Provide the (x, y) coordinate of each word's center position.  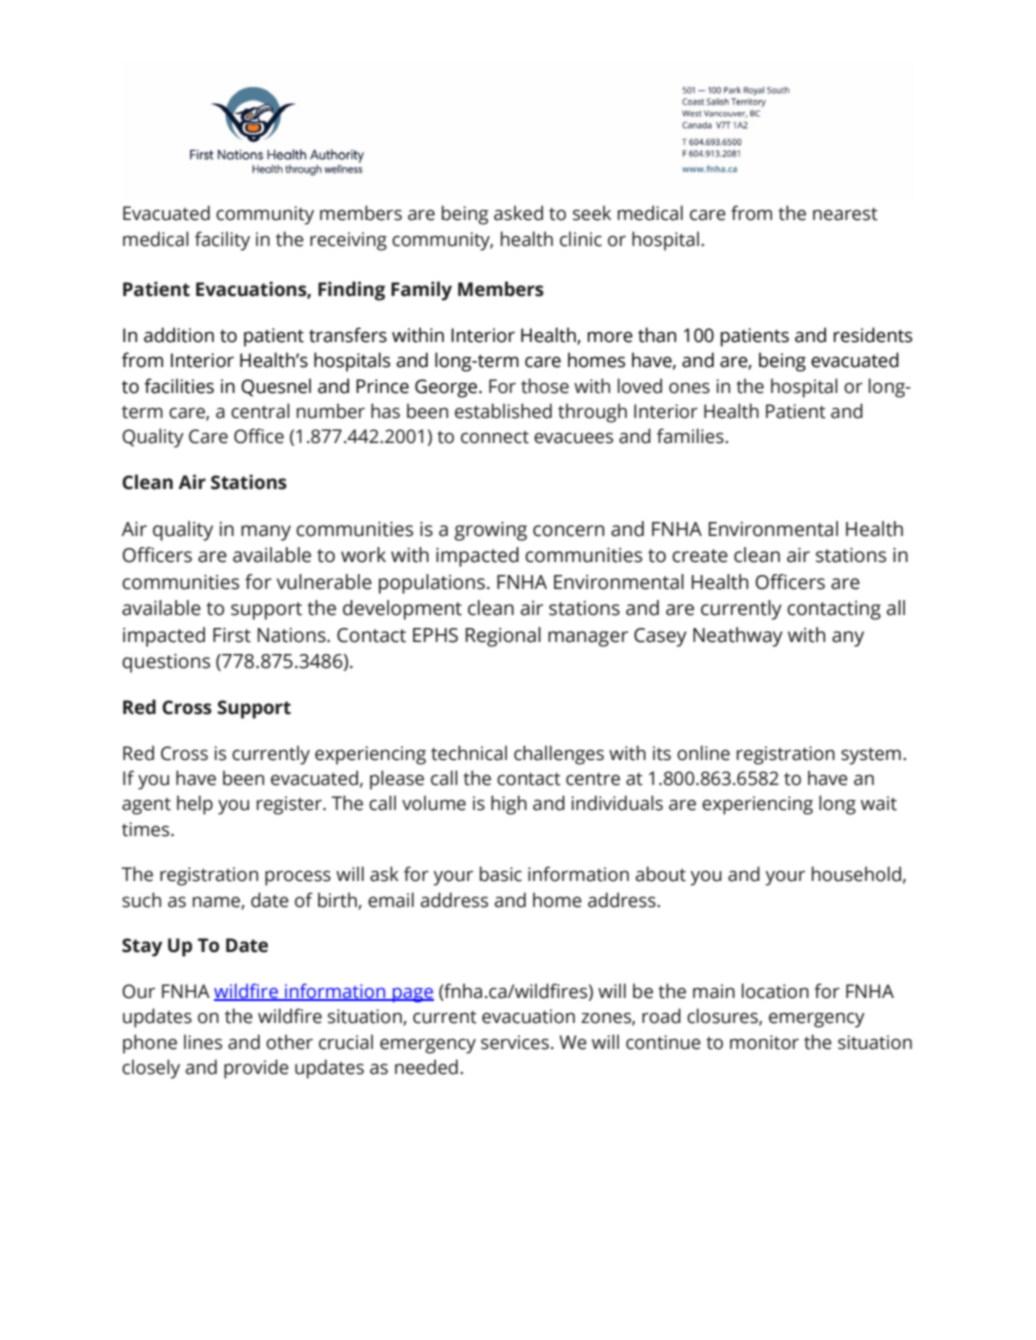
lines (203, 1042)
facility (222, 241)
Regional (503, 637)
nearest (845, 214)
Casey (660, 637)
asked (518, 213)
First (232, 635)
